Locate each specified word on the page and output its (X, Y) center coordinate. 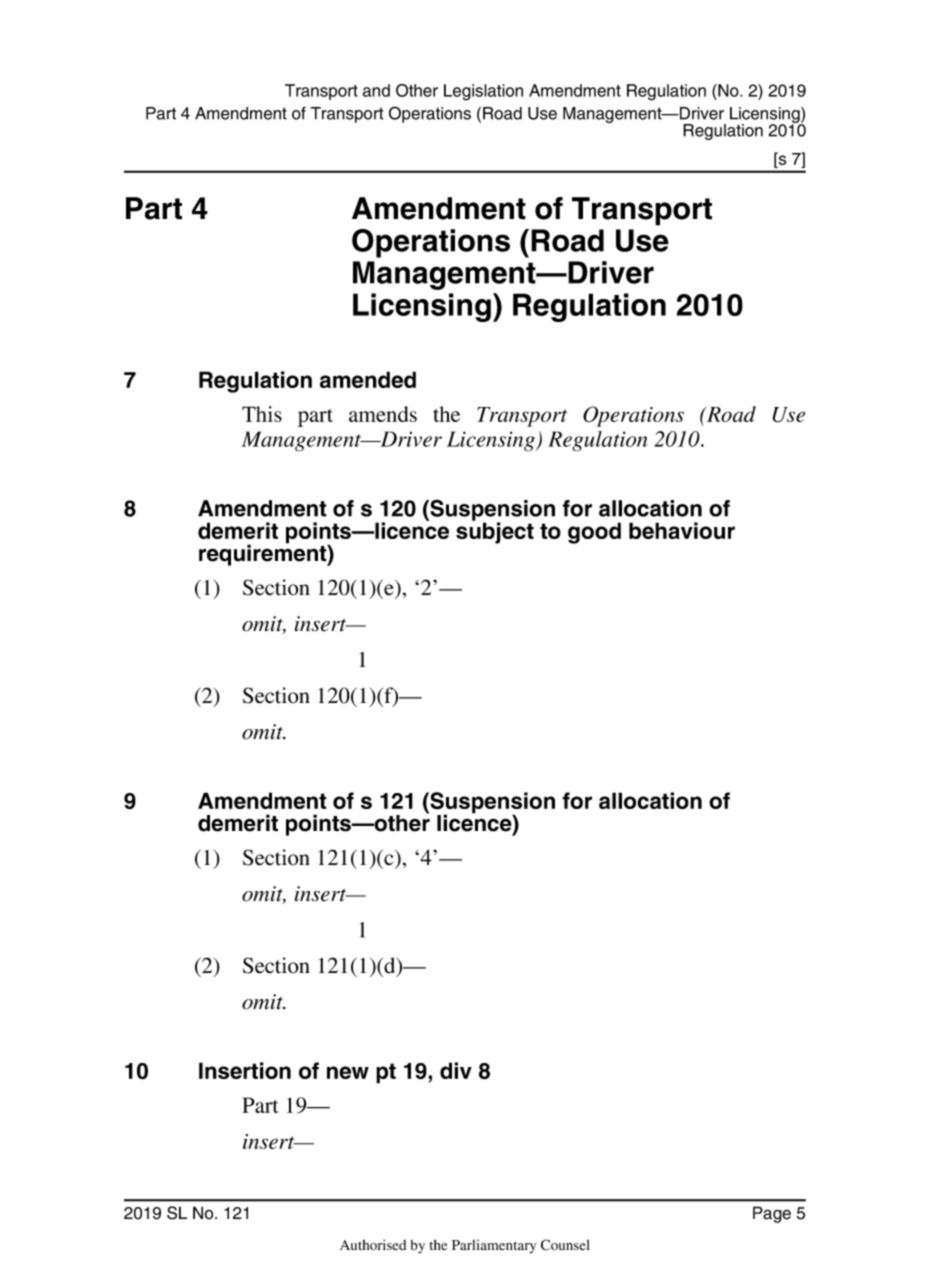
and (376, 90)
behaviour (682, 530)
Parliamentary (494, 1246)
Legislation (483, 92)
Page (772, 1214)
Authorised (373, 1245)
